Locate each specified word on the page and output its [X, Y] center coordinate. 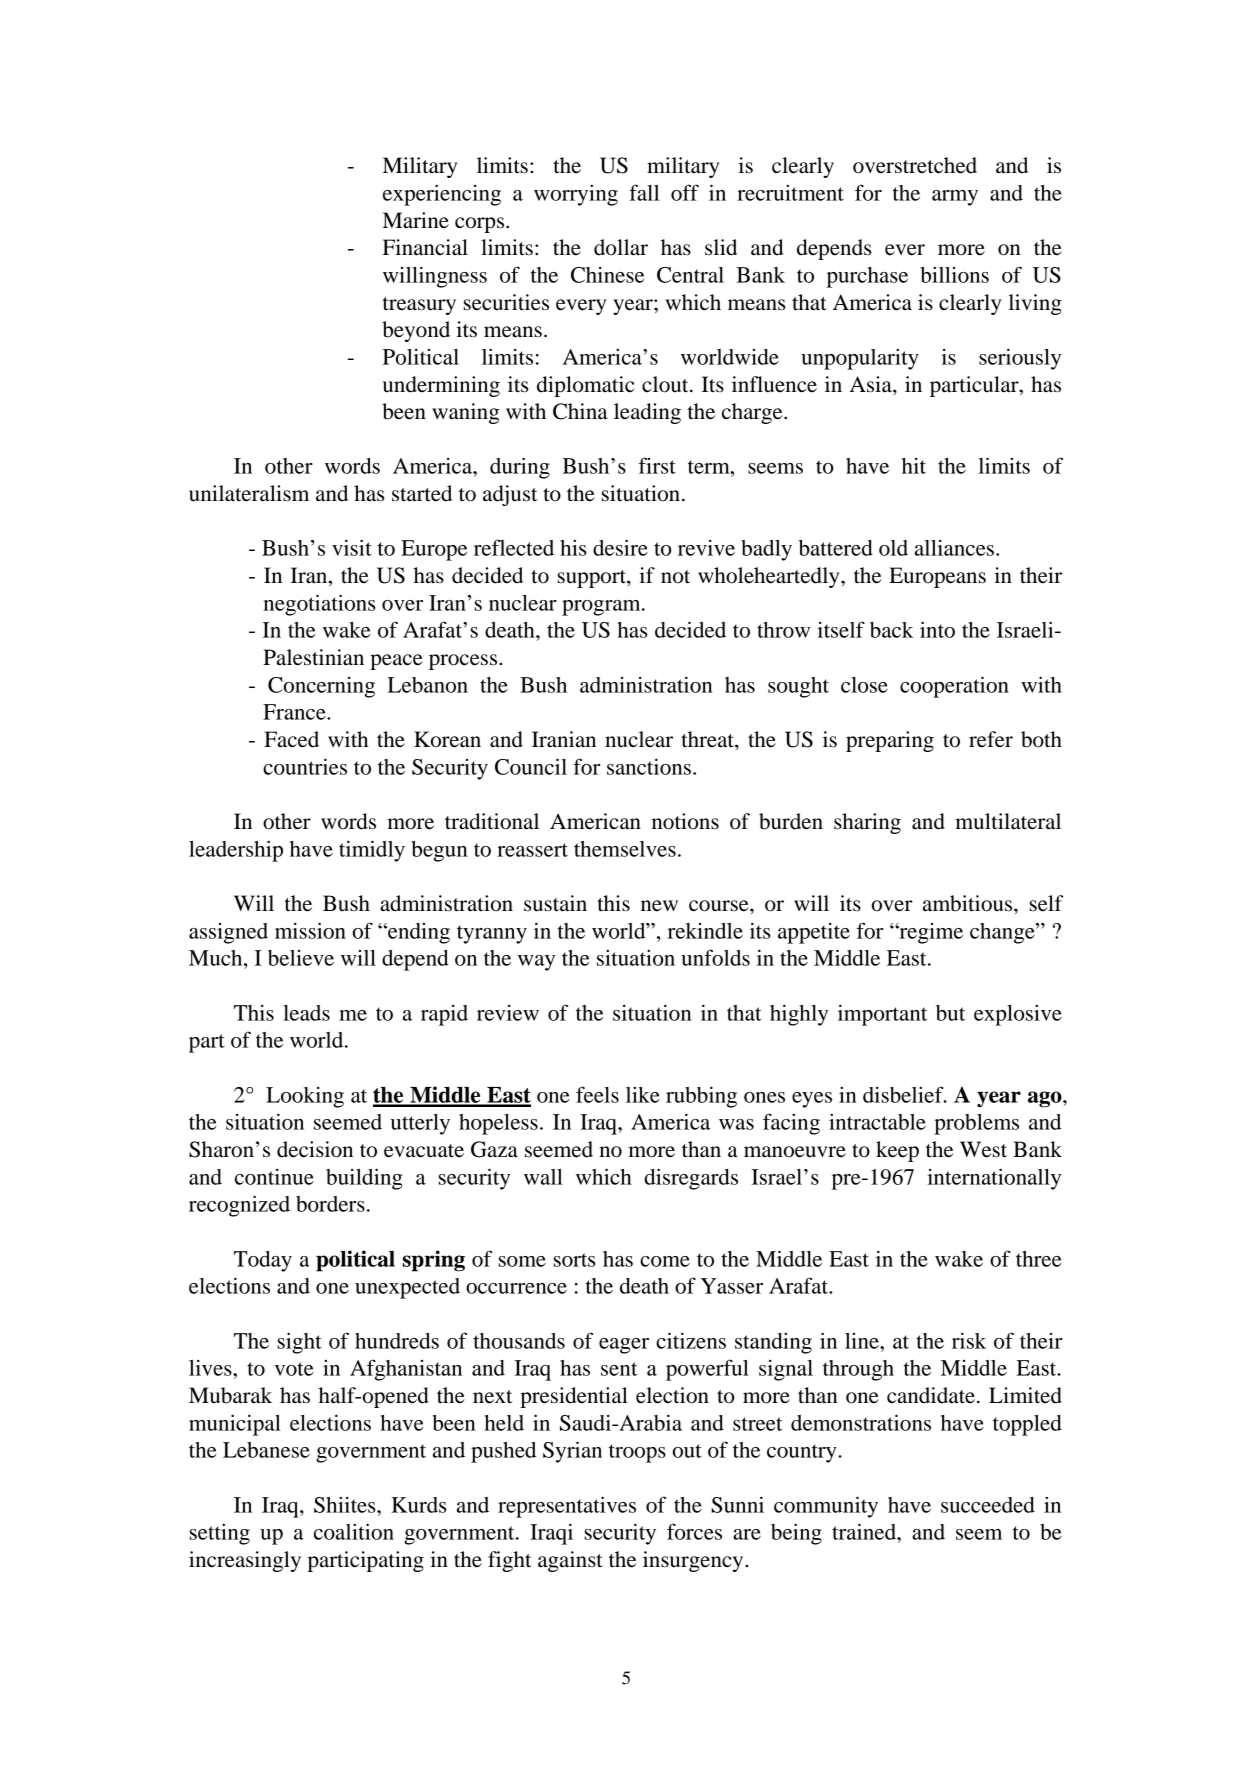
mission [310, 930]
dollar [621, 247]
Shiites [346, 1505]
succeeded [988, 1505]
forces [694, 1531]
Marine [416, 220]
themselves [625, 849]
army [955, 198]
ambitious [969, 903]
